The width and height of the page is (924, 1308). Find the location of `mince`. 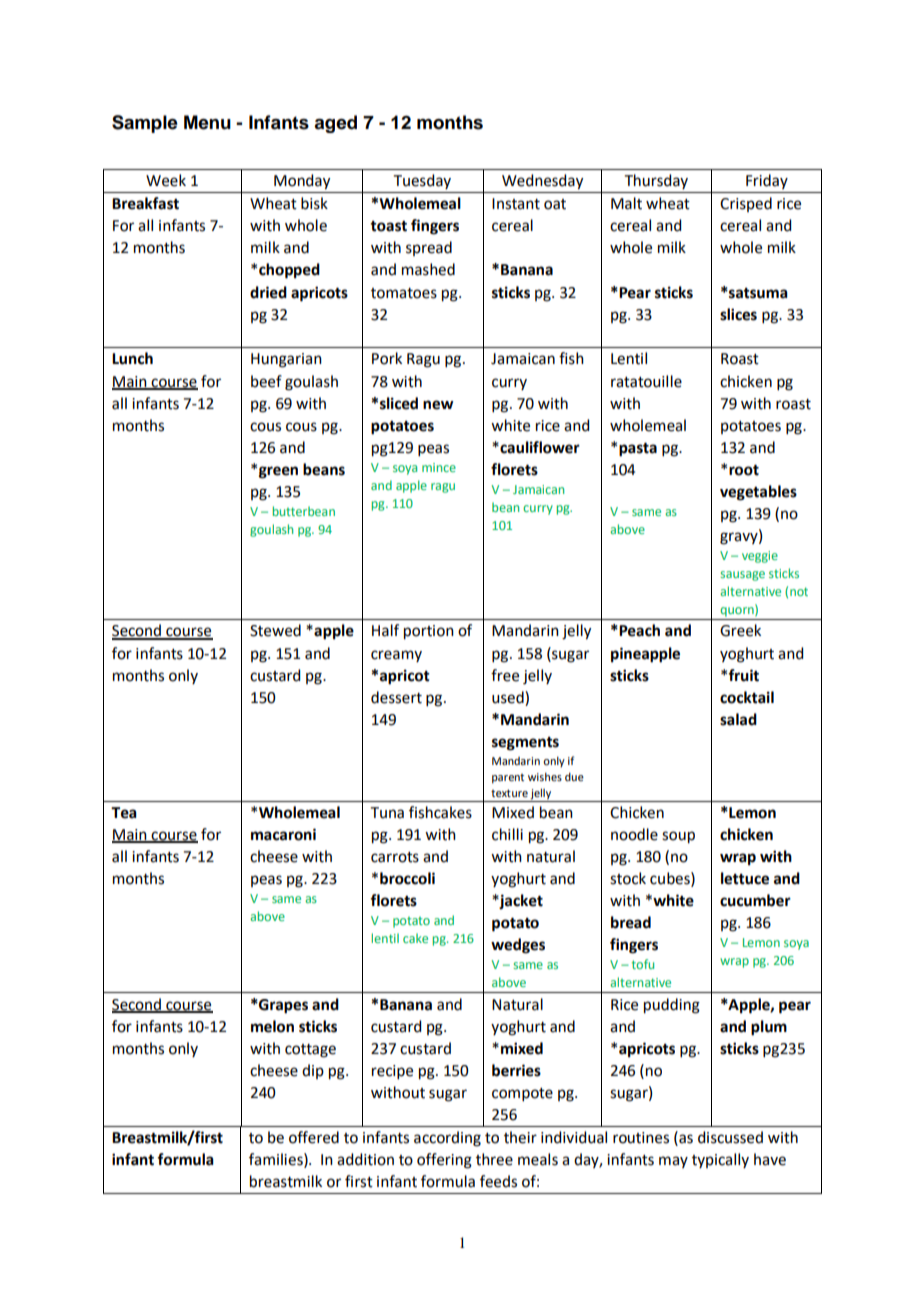

mince is located at coordinates (439, 467).
